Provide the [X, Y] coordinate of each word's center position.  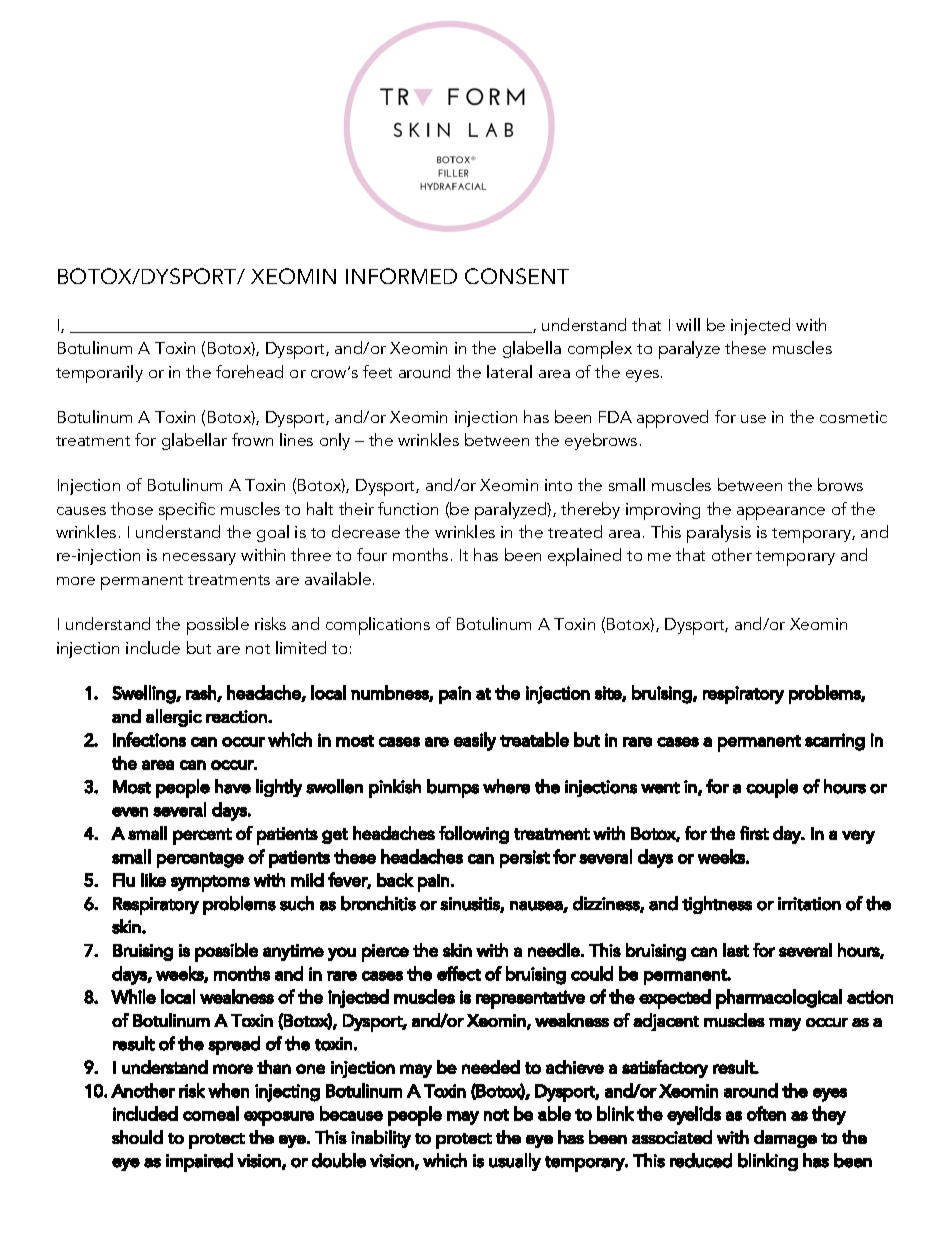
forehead [249, 371]
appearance [781, 513]
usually [515, 1162]
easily [475, 741]
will [688, 324]
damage [785, 1139]
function [408, 508]
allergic [174, 718]
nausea [537, 906]
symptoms [210, 883]
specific [187, 511]
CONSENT [517, 276]
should [137, 1137]
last [736, 950]
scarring [835, 742]
